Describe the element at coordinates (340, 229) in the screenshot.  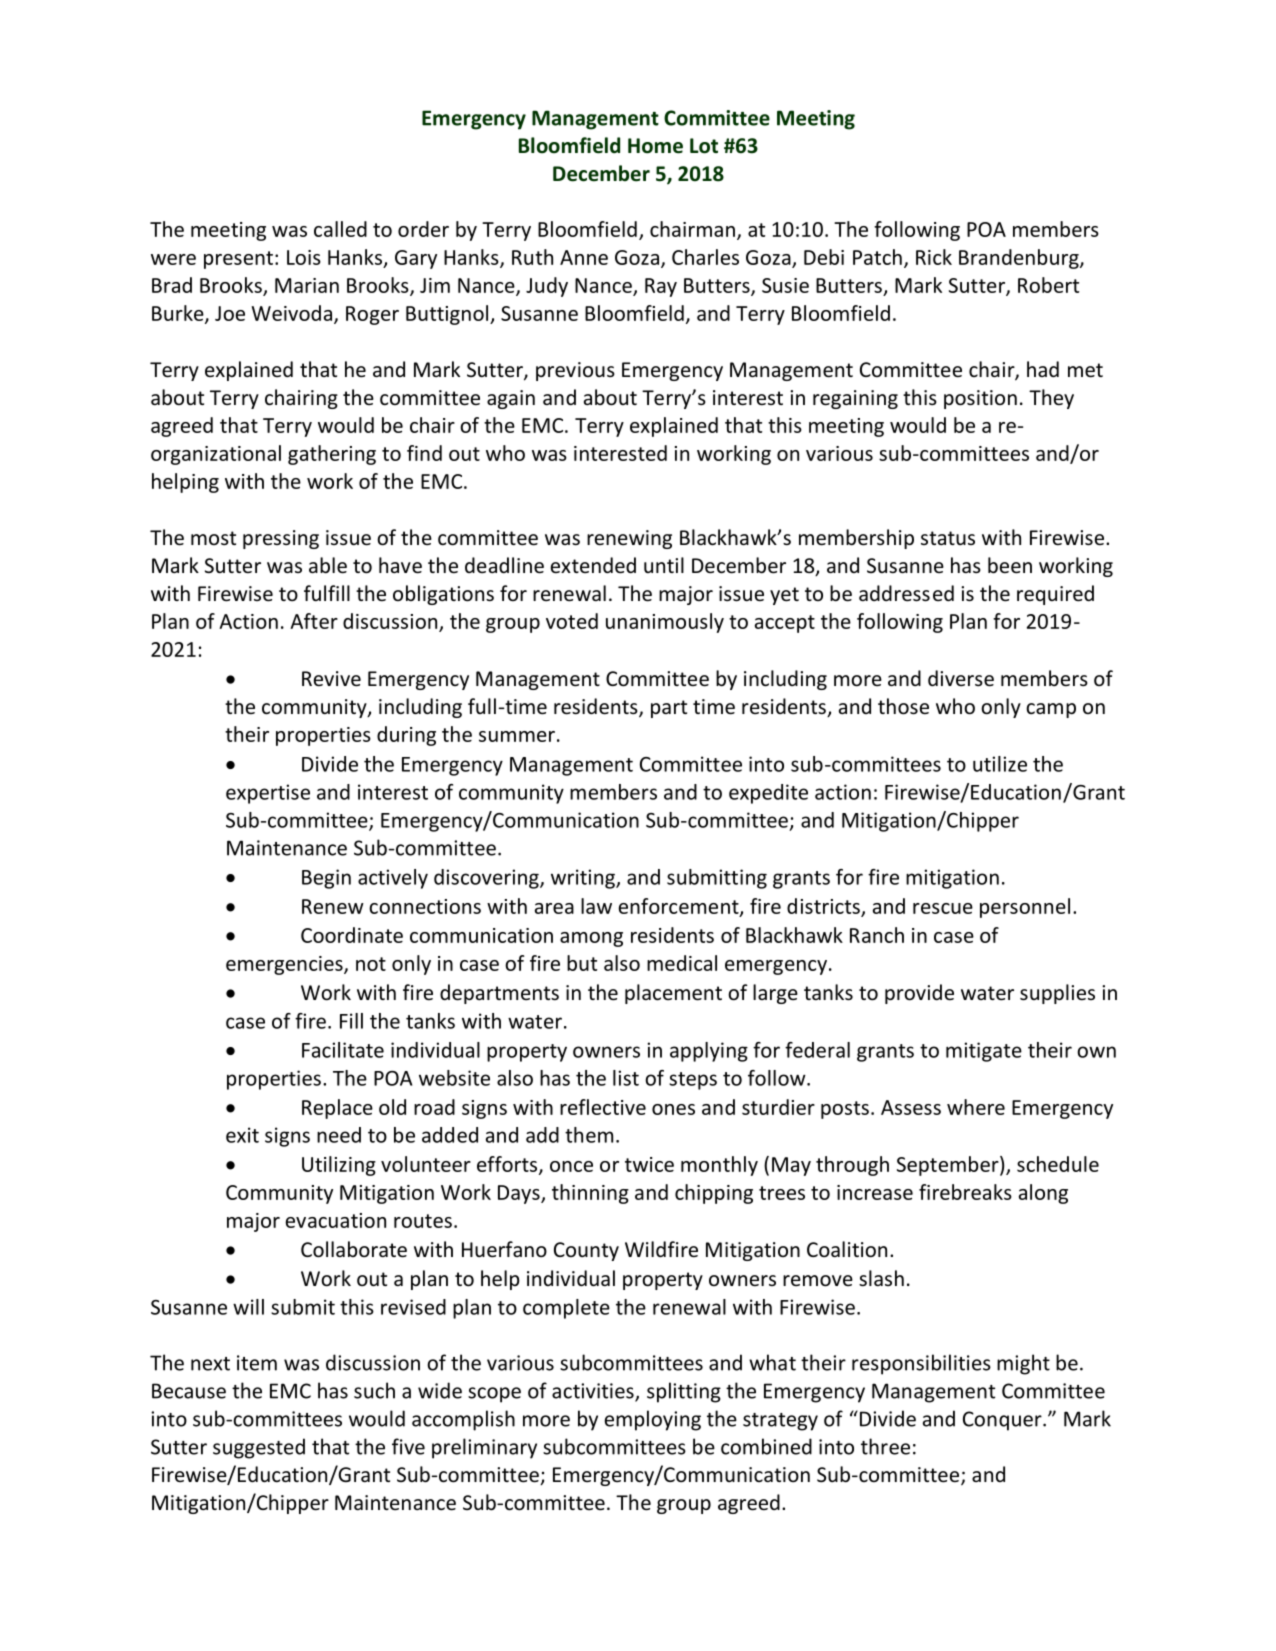
I see `called` at that location.
